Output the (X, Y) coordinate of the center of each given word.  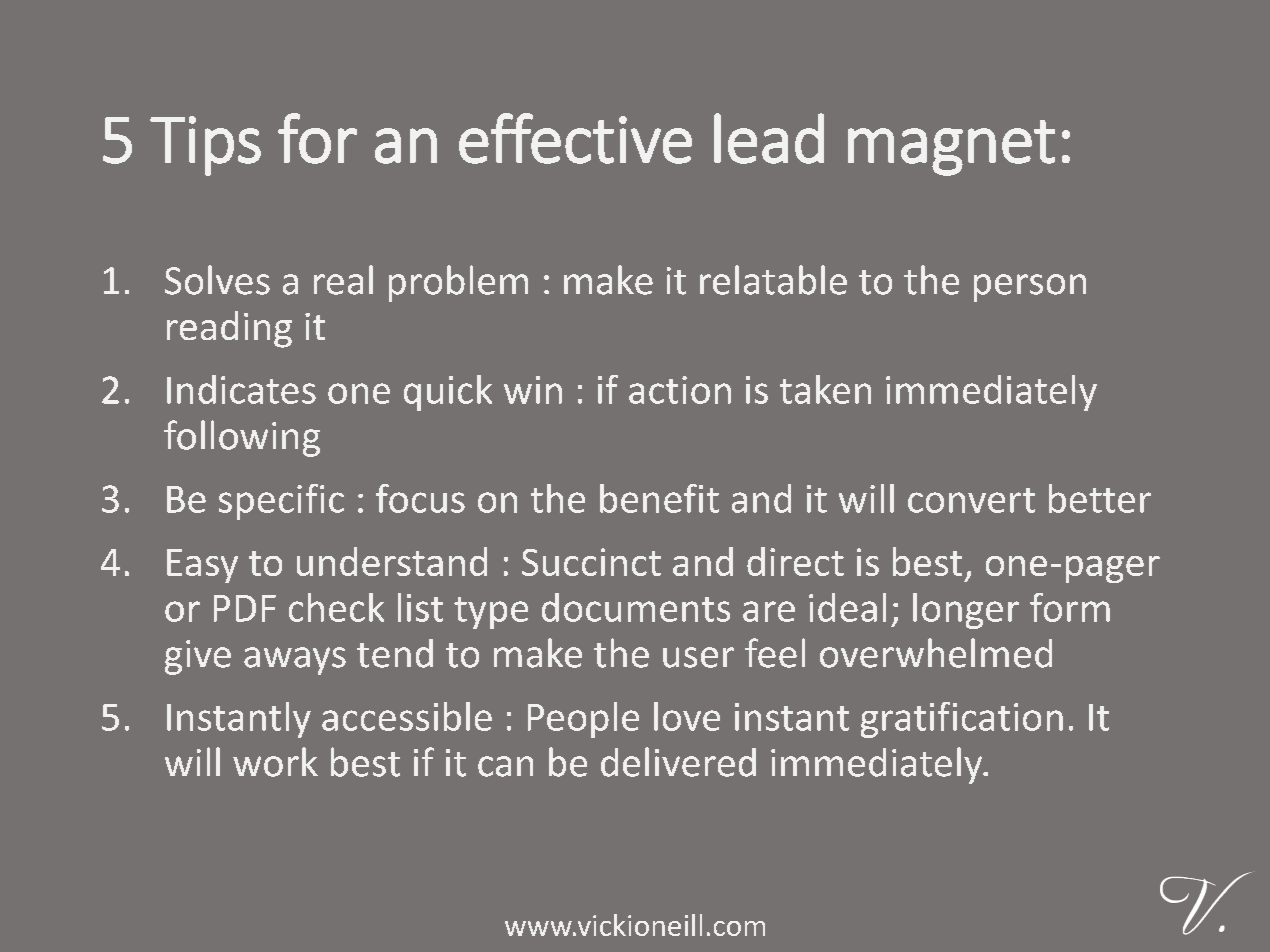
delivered (678, 762)
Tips (205, 146)
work (275, 762)
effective (575, 138)
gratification (962, 720)
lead (769, 138)
